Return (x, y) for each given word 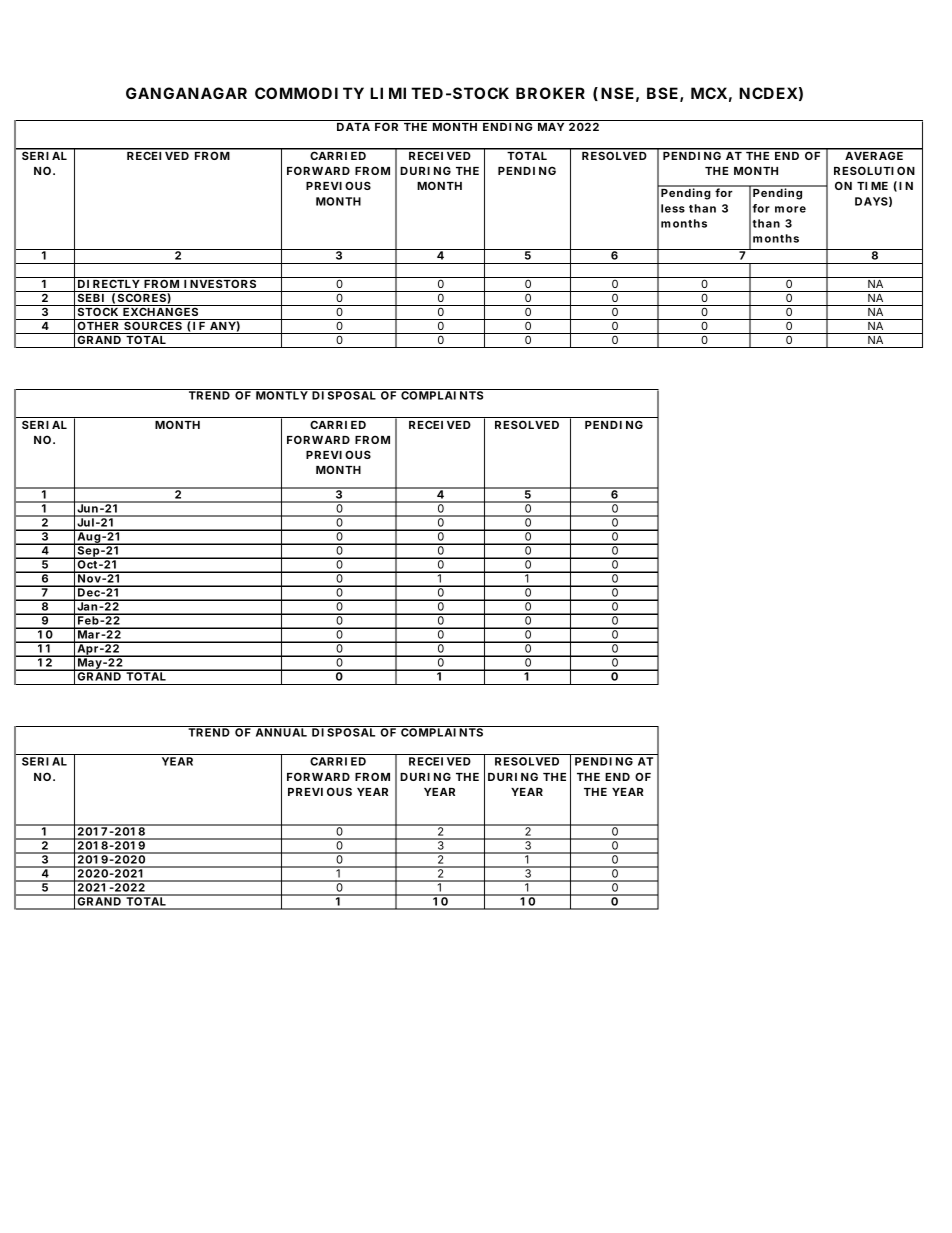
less (673, 208)
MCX (709, 93)
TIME (872, 186)
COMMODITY (309, 93)
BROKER (550, 93)
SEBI (90, 296)
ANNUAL (281, 731)
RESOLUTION (874, 170)
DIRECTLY (109, 282)
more (790, 209)
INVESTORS (221, 282)
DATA (353, 127)
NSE (617, 93)
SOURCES (153, 324)
